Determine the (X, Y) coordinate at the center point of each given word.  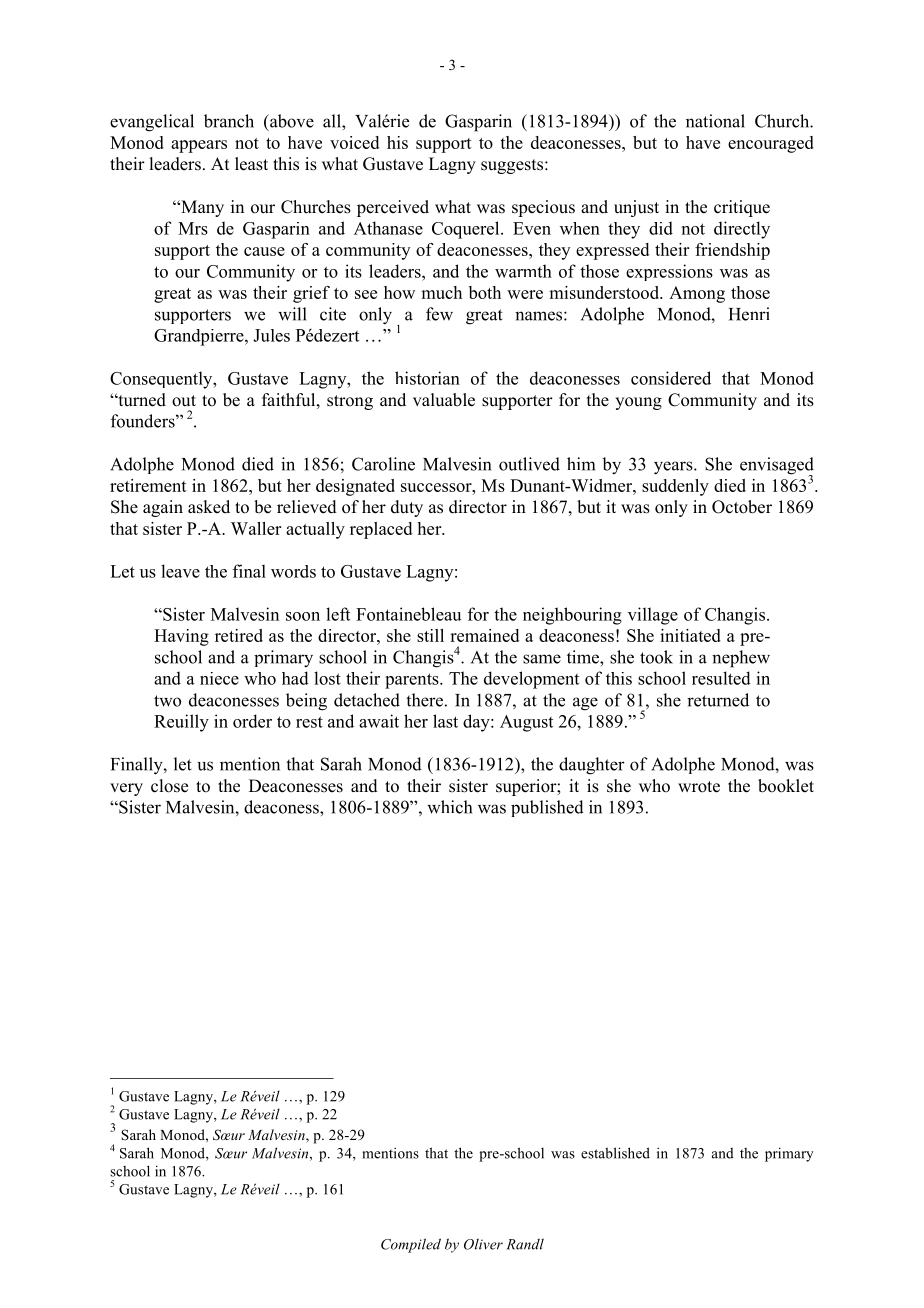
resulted (721, 678)
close (169, 786)
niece (219, 678)
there (424, 700)
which (449, 807)
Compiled (411, 1245)
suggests (512, 166)
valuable (444, 400)
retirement (148, 485)
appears (199, 146)
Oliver (483, 1244)
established (615, 1153)
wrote (699, 787)
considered (671, 378)
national (715, 121)
